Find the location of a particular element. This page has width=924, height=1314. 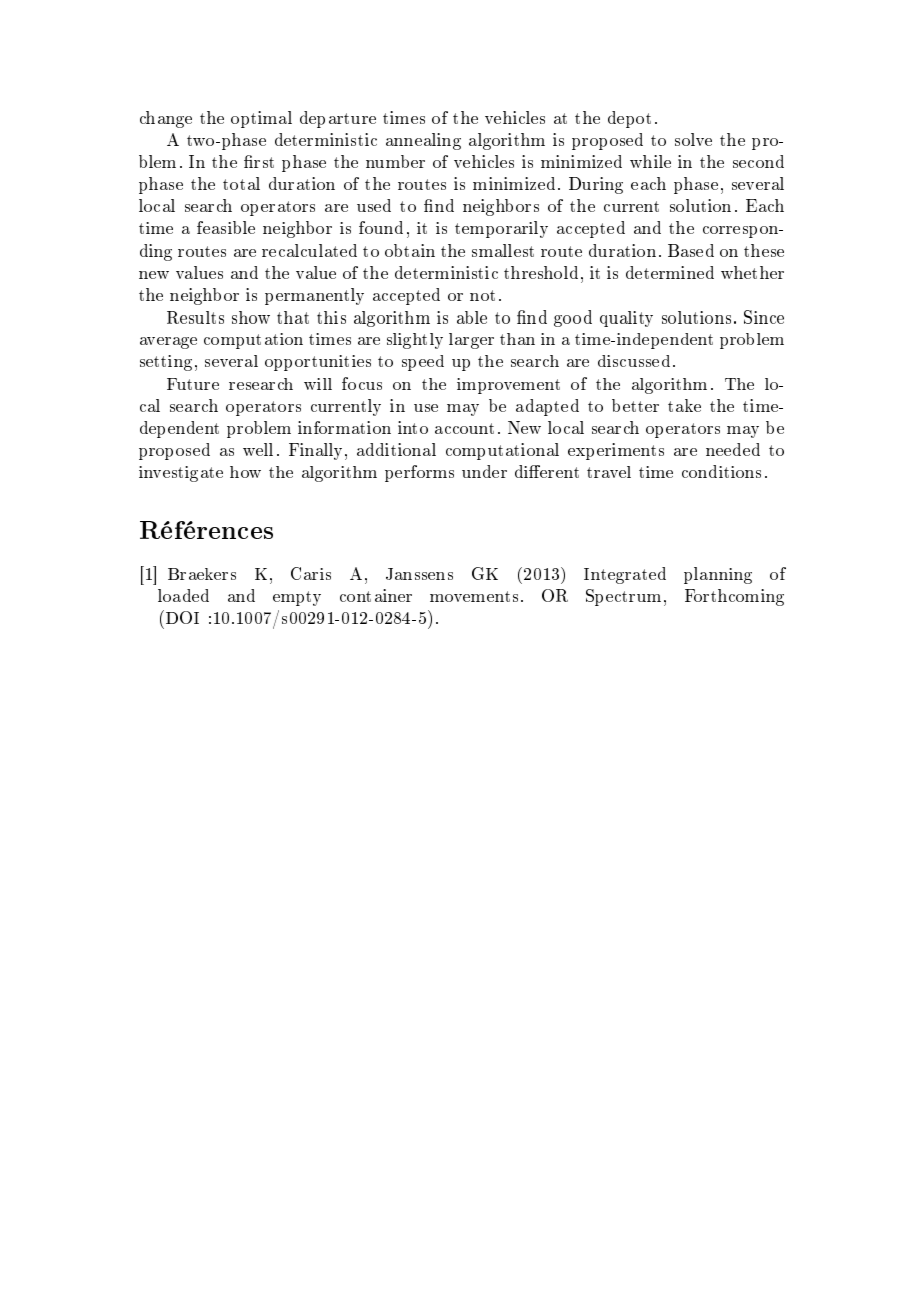

annealing is located at coordinates (423, 141).
